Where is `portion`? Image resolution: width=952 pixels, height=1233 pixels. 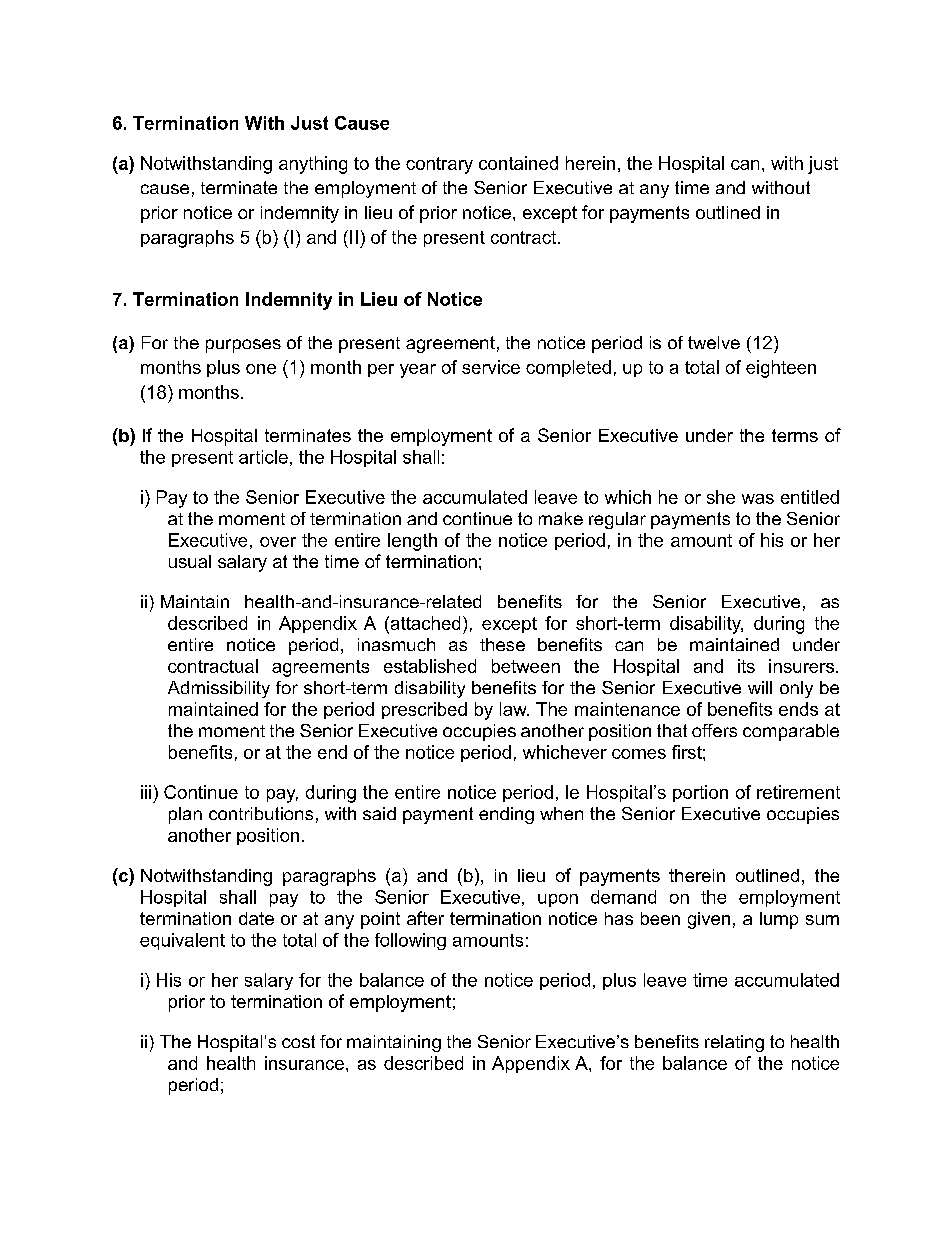
portion is located at coordinates (700, 793).
